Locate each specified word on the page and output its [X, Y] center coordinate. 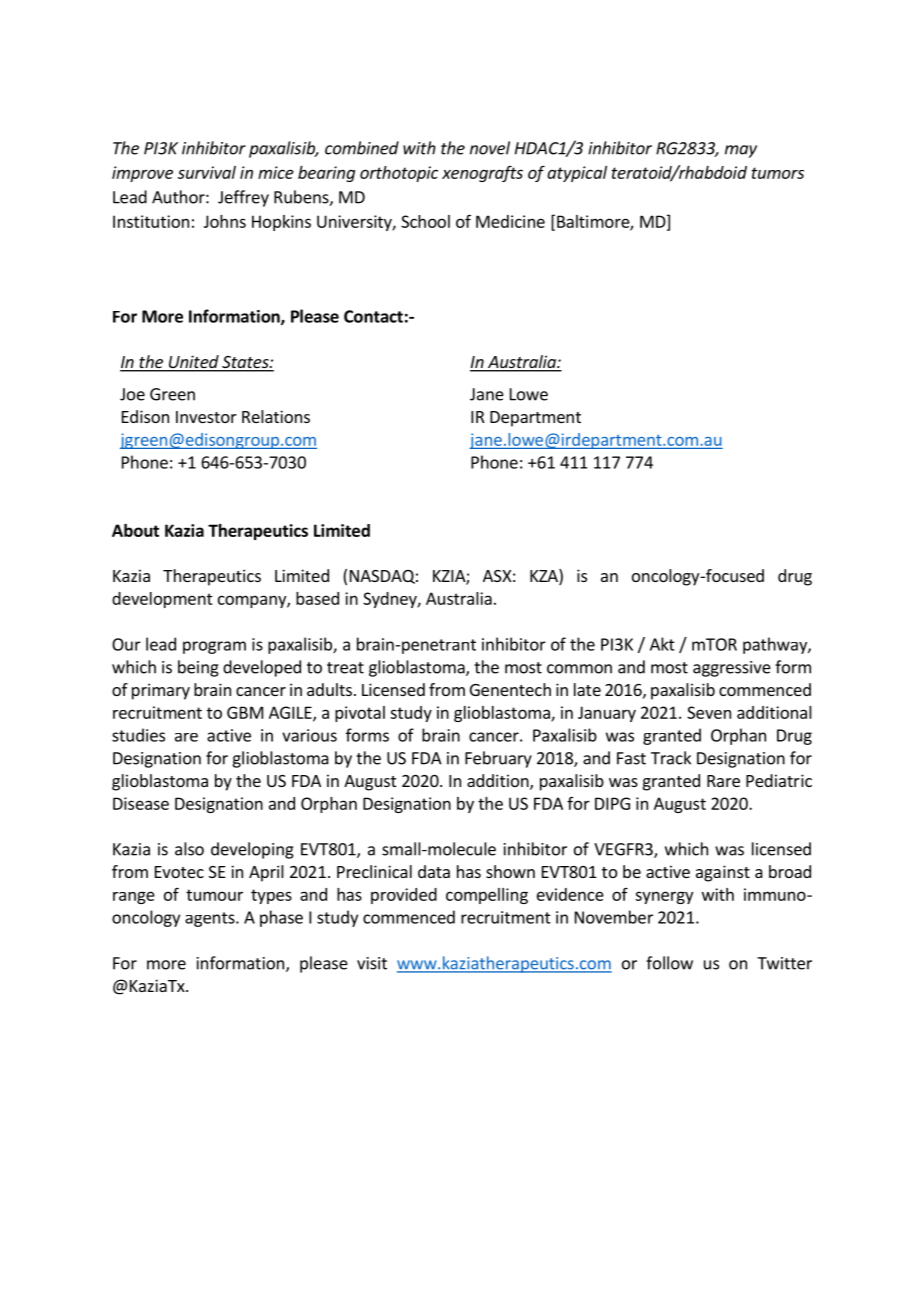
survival [207, 172]
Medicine [510, 221]
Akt [662, 644]
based [317, 598]
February [498, 759]
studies [138, 735]
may [741, 151]
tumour [214, 895]
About [135, 530]
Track [671, 758]
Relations [276, 416]
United [193, 363]
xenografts [482, 173]
